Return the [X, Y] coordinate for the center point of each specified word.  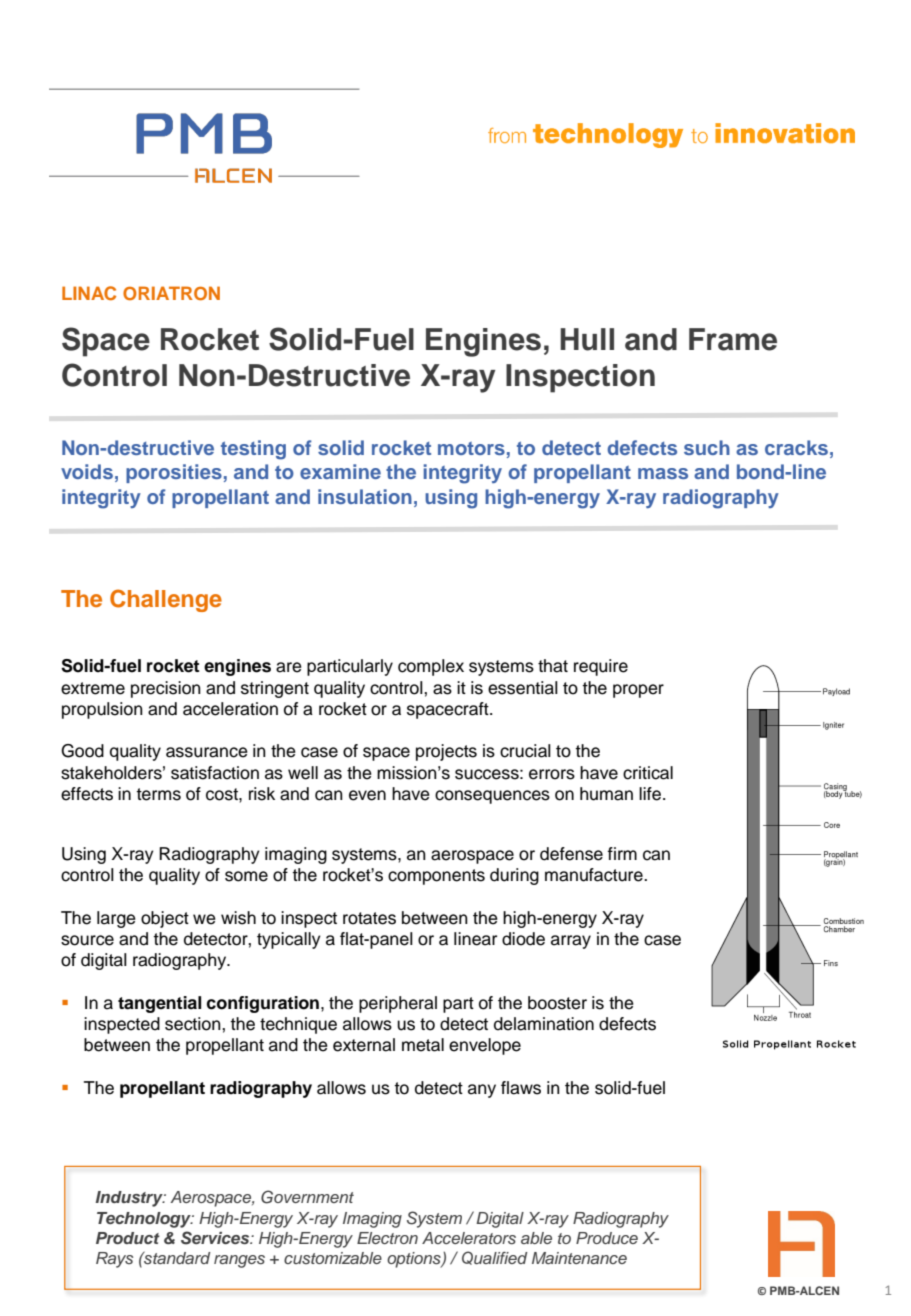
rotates [369, 918]
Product [128, 1238]
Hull [587, 339]
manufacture [595, 875]
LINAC [89, 293]
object [165, 919]
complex [431, 667]
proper [638, 691]
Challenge [166, 600]
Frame [733, 339]
